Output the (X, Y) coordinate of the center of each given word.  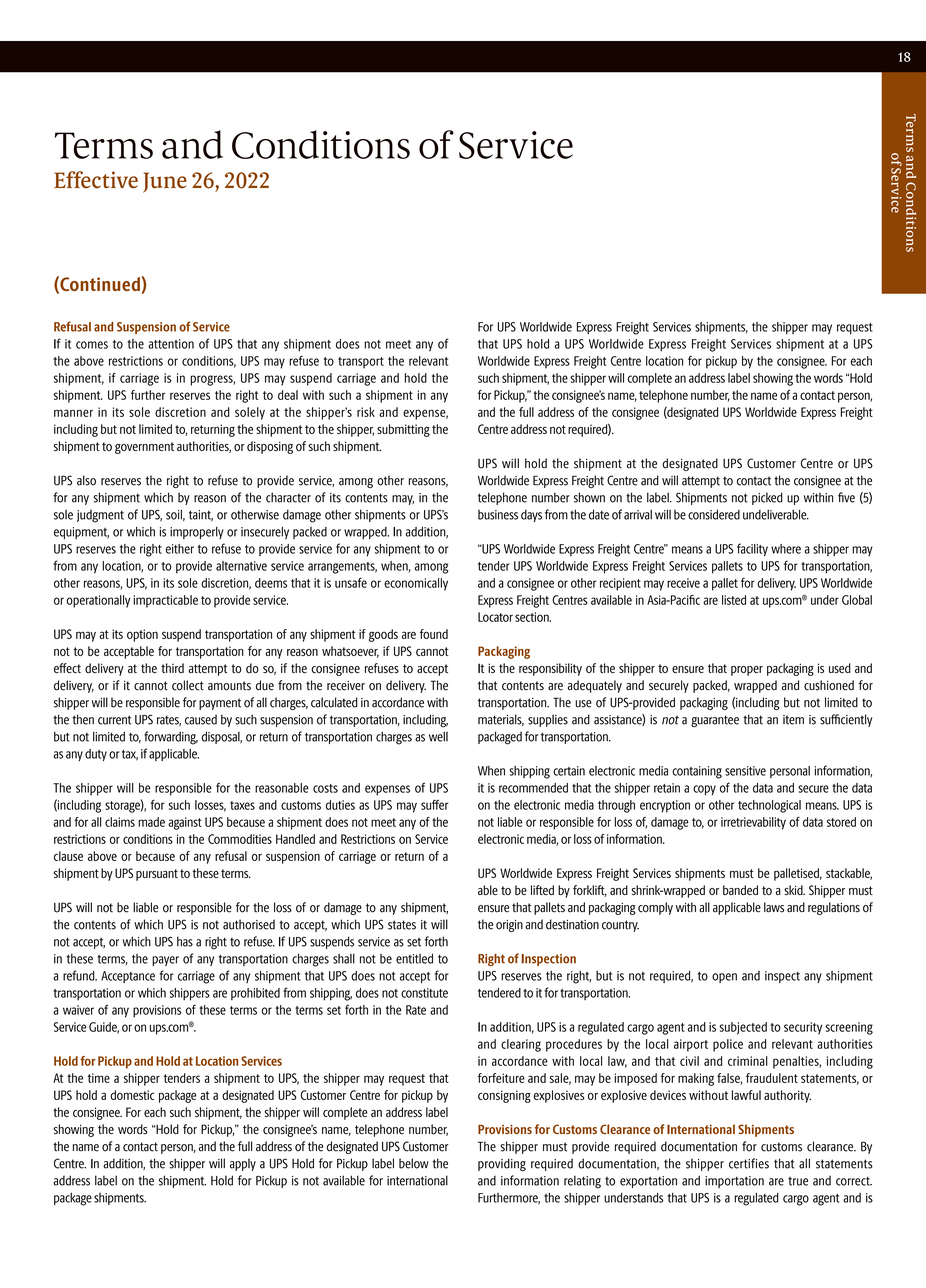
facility (752, 550)
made (151, 822)
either (180, 549)
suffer (434, 805)
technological (769, 806)
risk (366, 412)
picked (767, 498)
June (165, 182)
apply (243, 1164)
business (498, 515)
